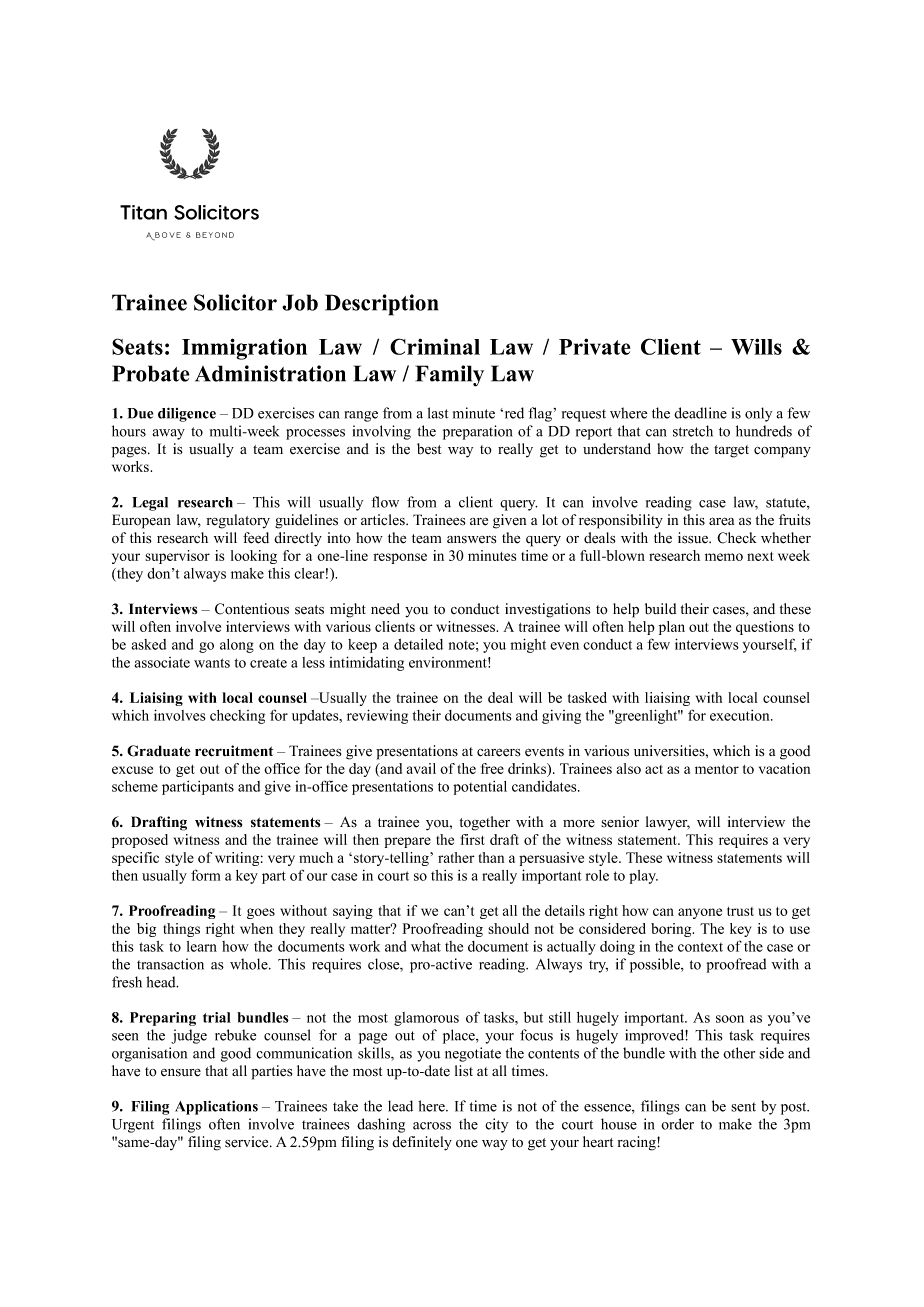  I want to click on Private, so click(594, 346).
